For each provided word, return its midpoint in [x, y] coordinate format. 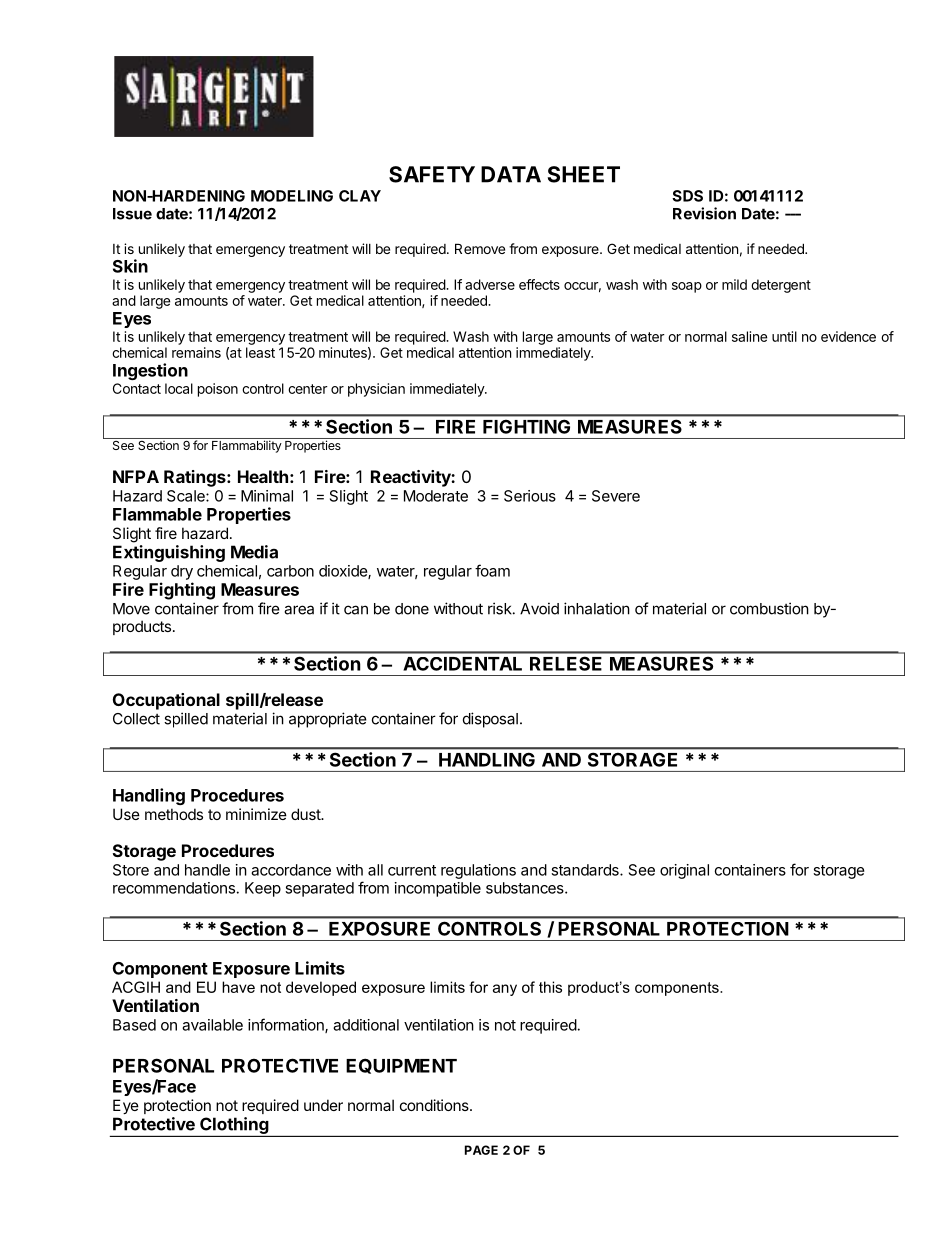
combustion [769, 608]
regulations [478, 871]
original [684, 871]
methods [174, 814]
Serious [530, 496]
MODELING [292, 196]
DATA [511, 174]
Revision [704, 213]
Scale [187, 496]
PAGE [481, 1150]
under [323, 1105]
